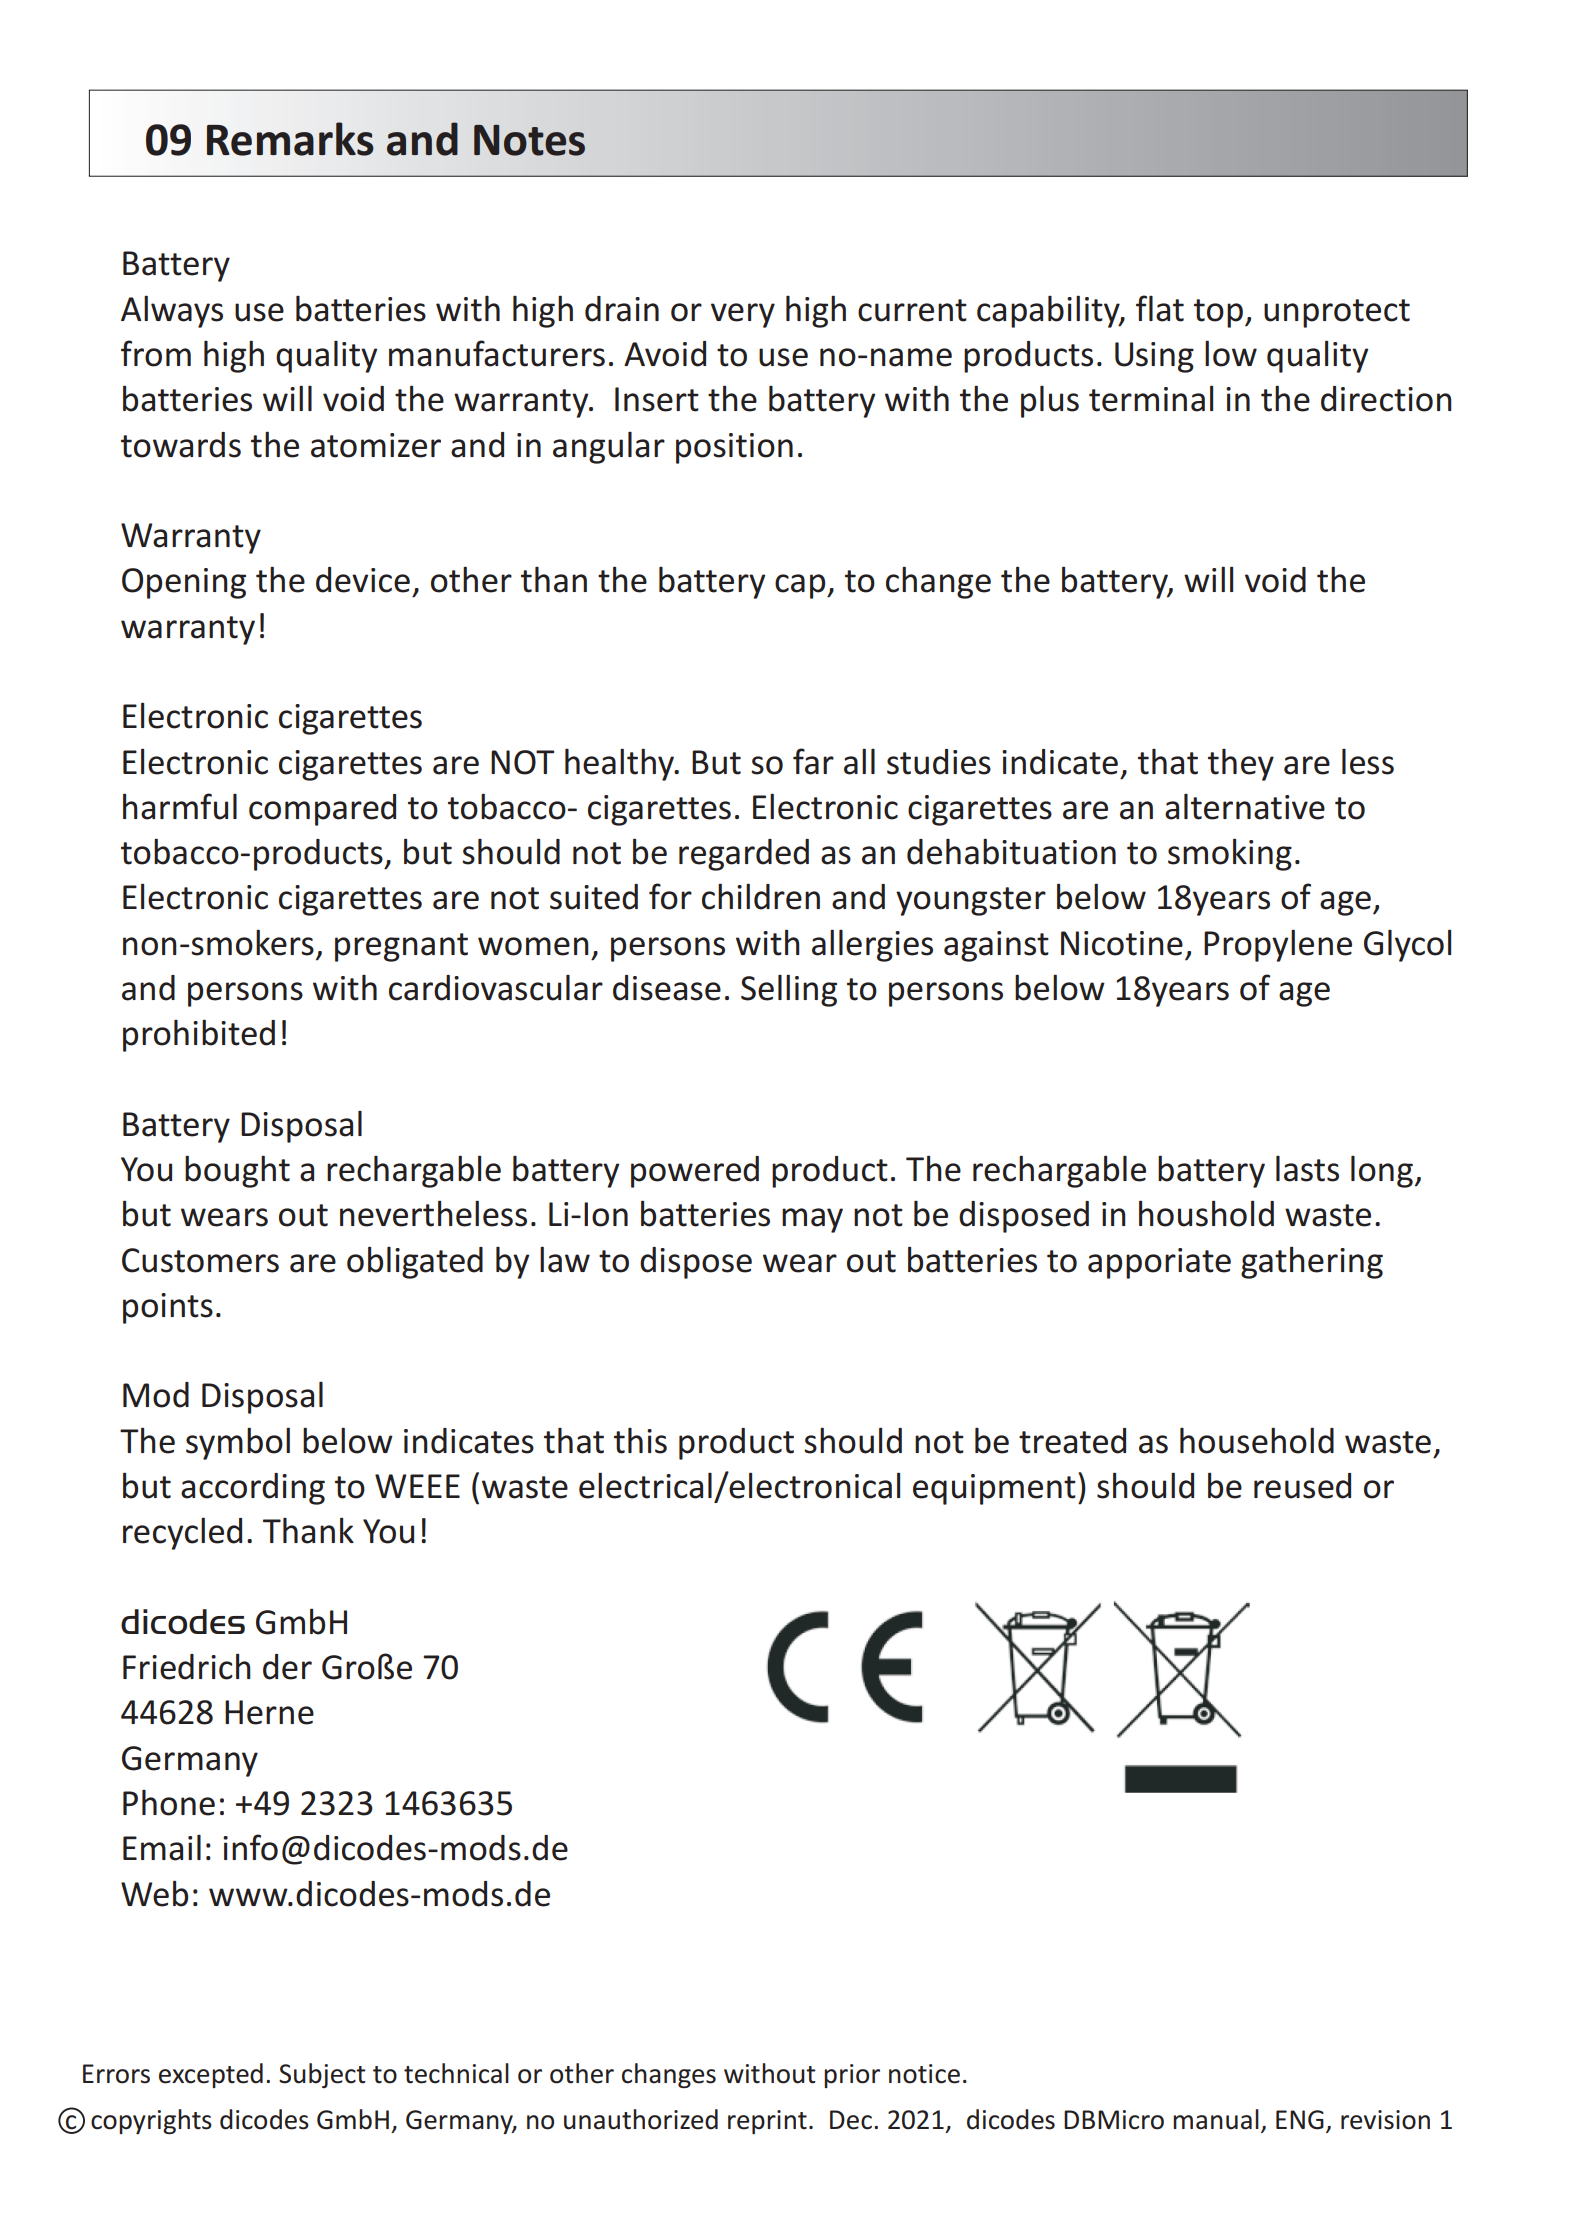  Describe the element at coordinates (322, 2075) in the screenshot. I see `Subject` at that location.
